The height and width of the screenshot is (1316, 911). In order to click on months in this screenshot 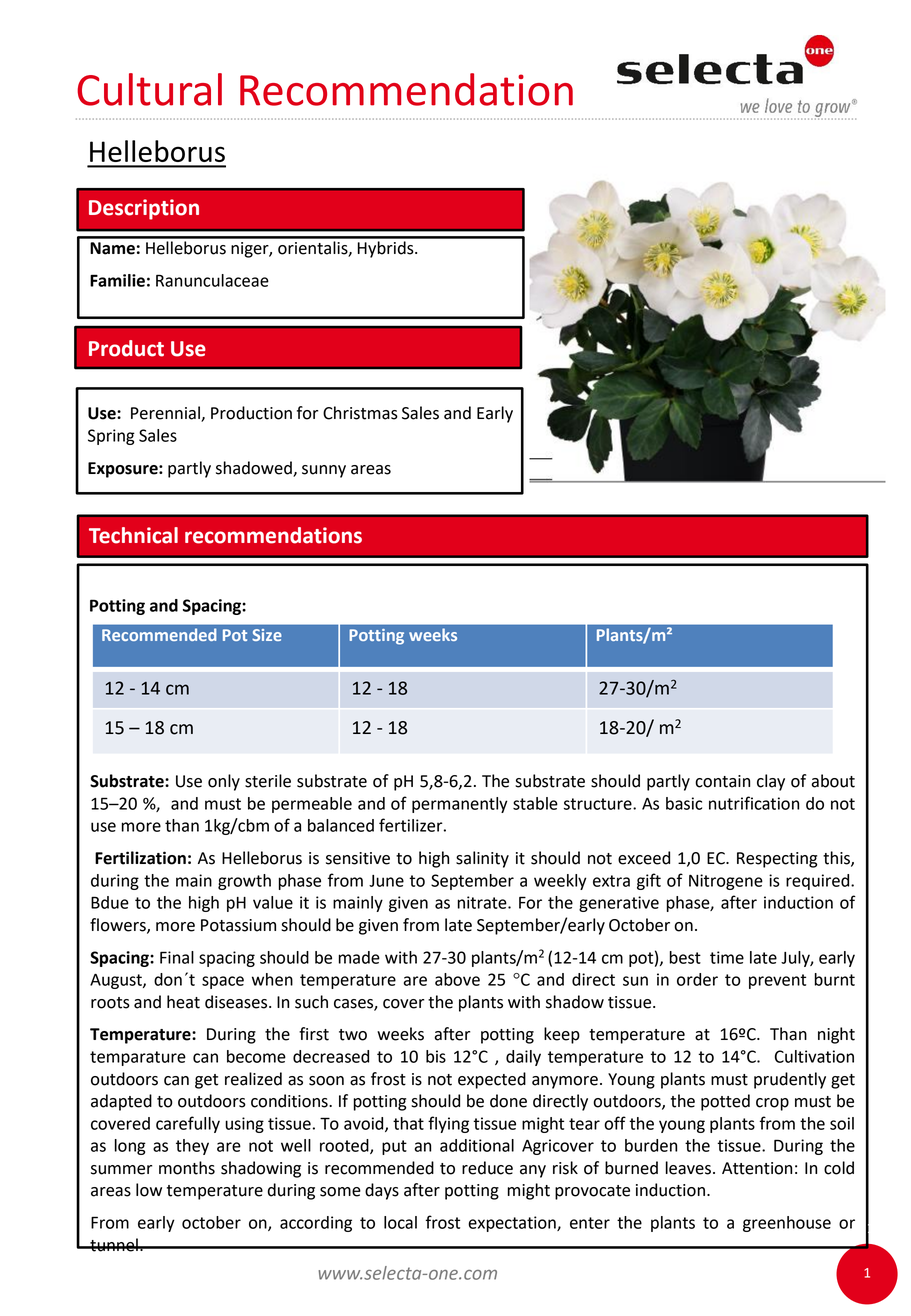, I will do `click(187, 1168)`.
